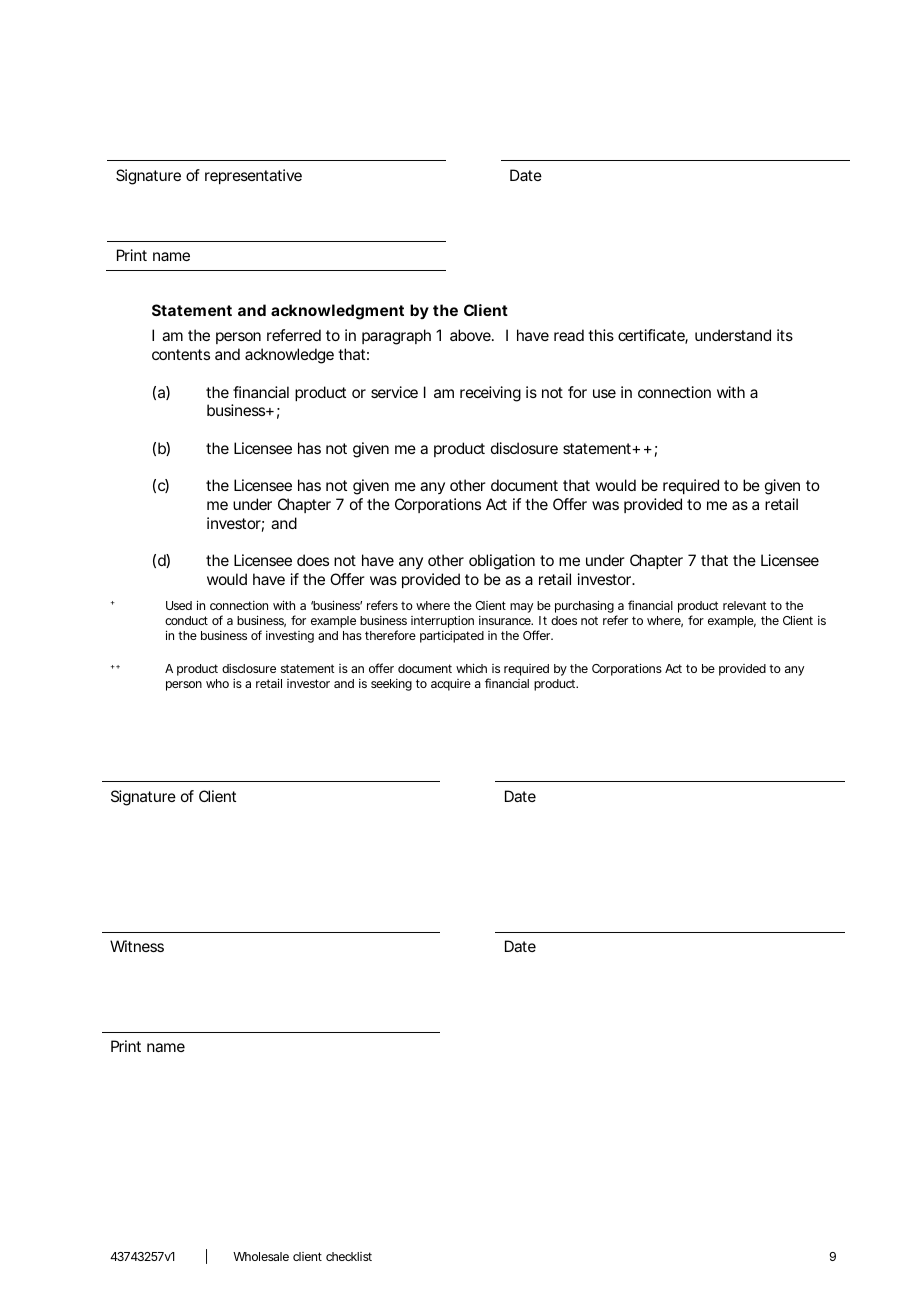  I want to click on its, so click(785, 335).
